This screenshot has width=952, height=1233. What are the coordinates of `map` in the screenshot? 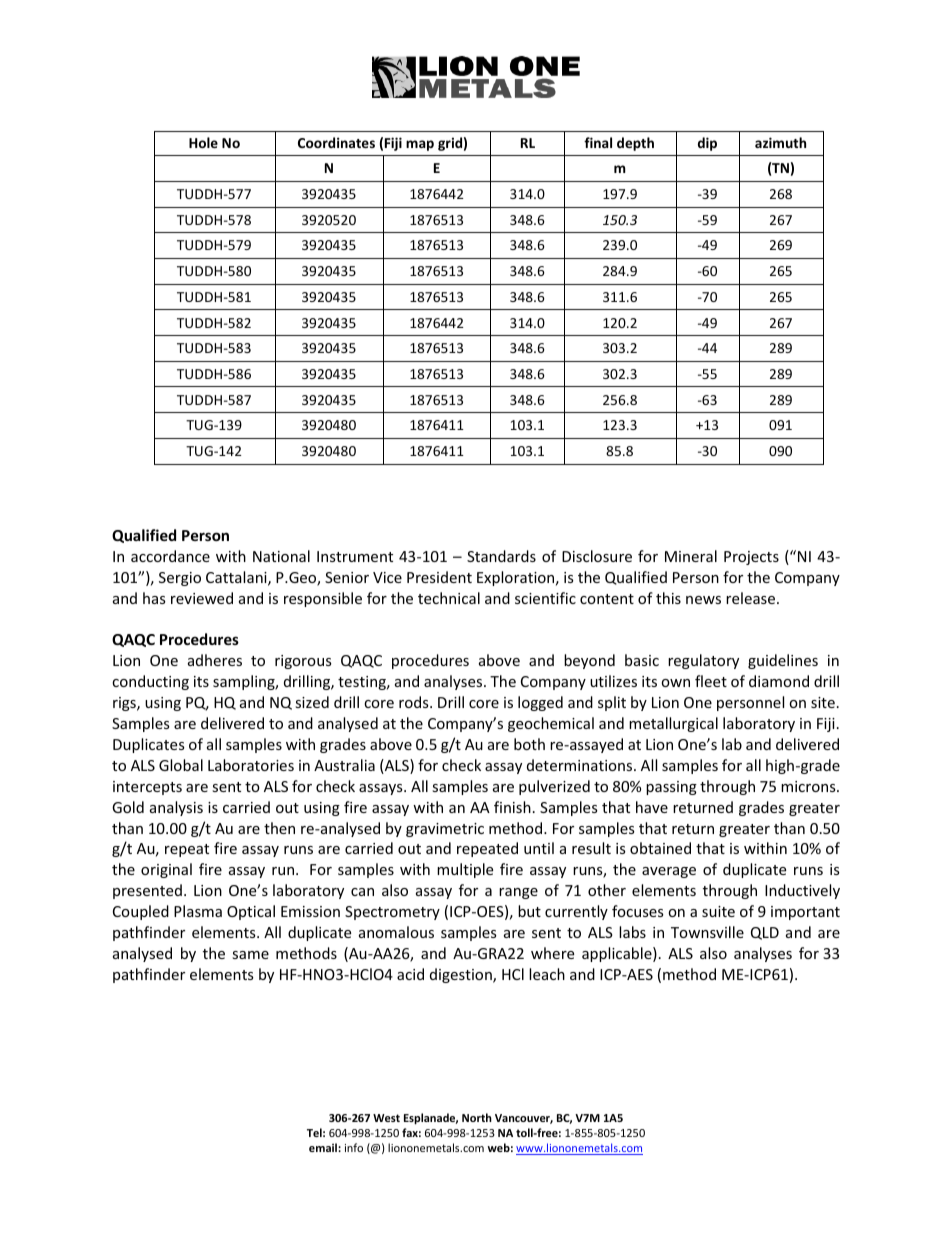 It's located at (420, 145).
